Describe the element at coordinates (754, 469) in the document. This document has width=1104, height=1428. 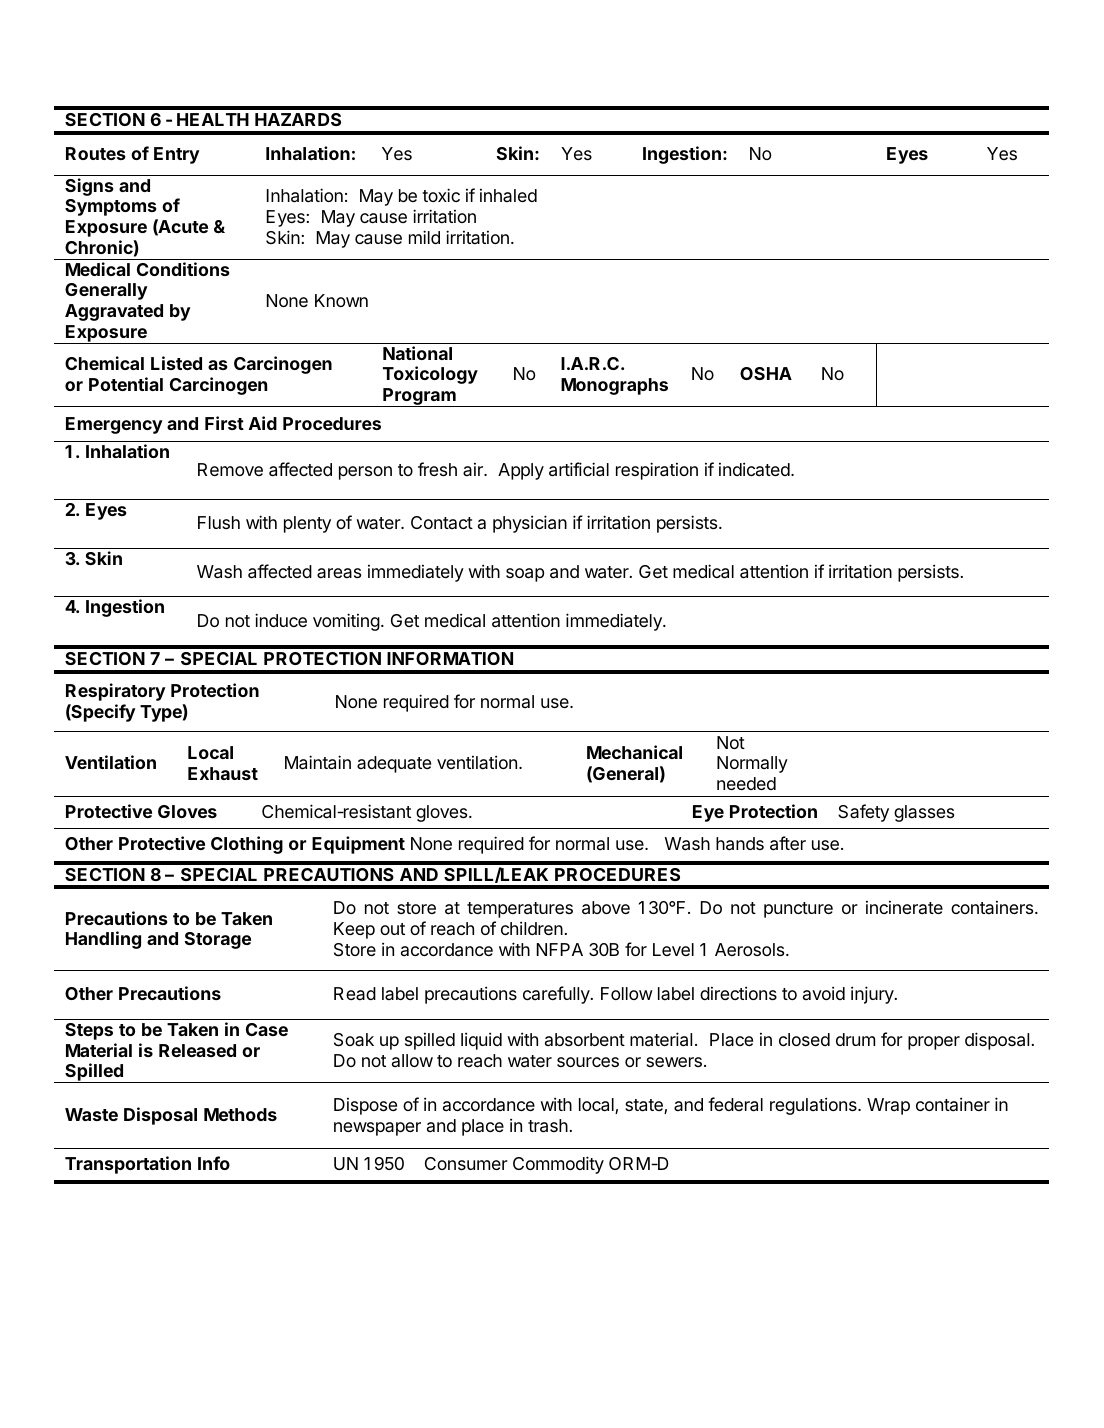
I see `indicated` at that location.
